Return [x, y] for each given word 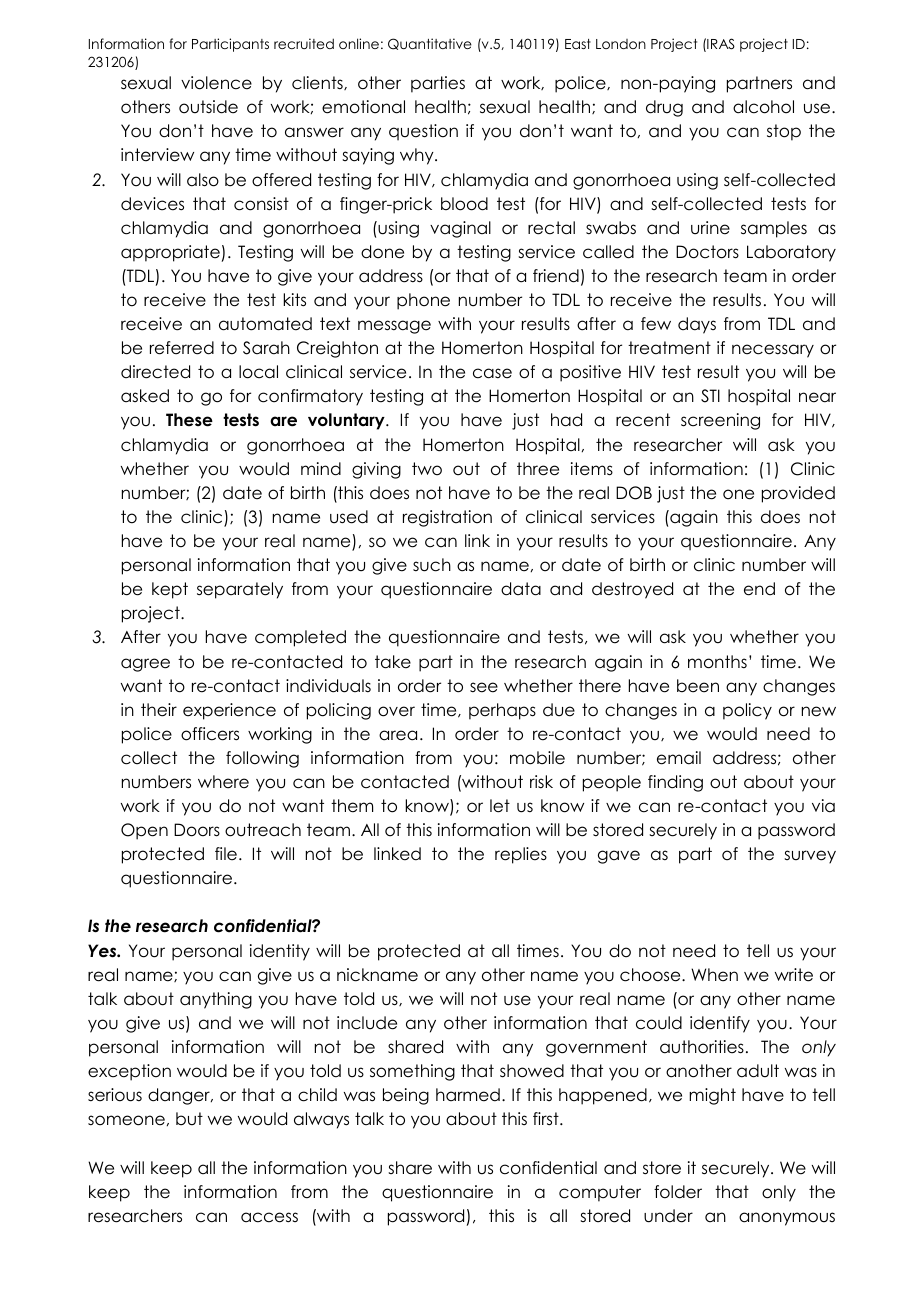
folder [678, 1192]
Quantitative [430, 44]
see [484, 687]
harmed [468, 1095]
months [717, 662]
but [189, 1119]
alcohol [763, 107]
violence [216, 83]
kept [170, 590]
